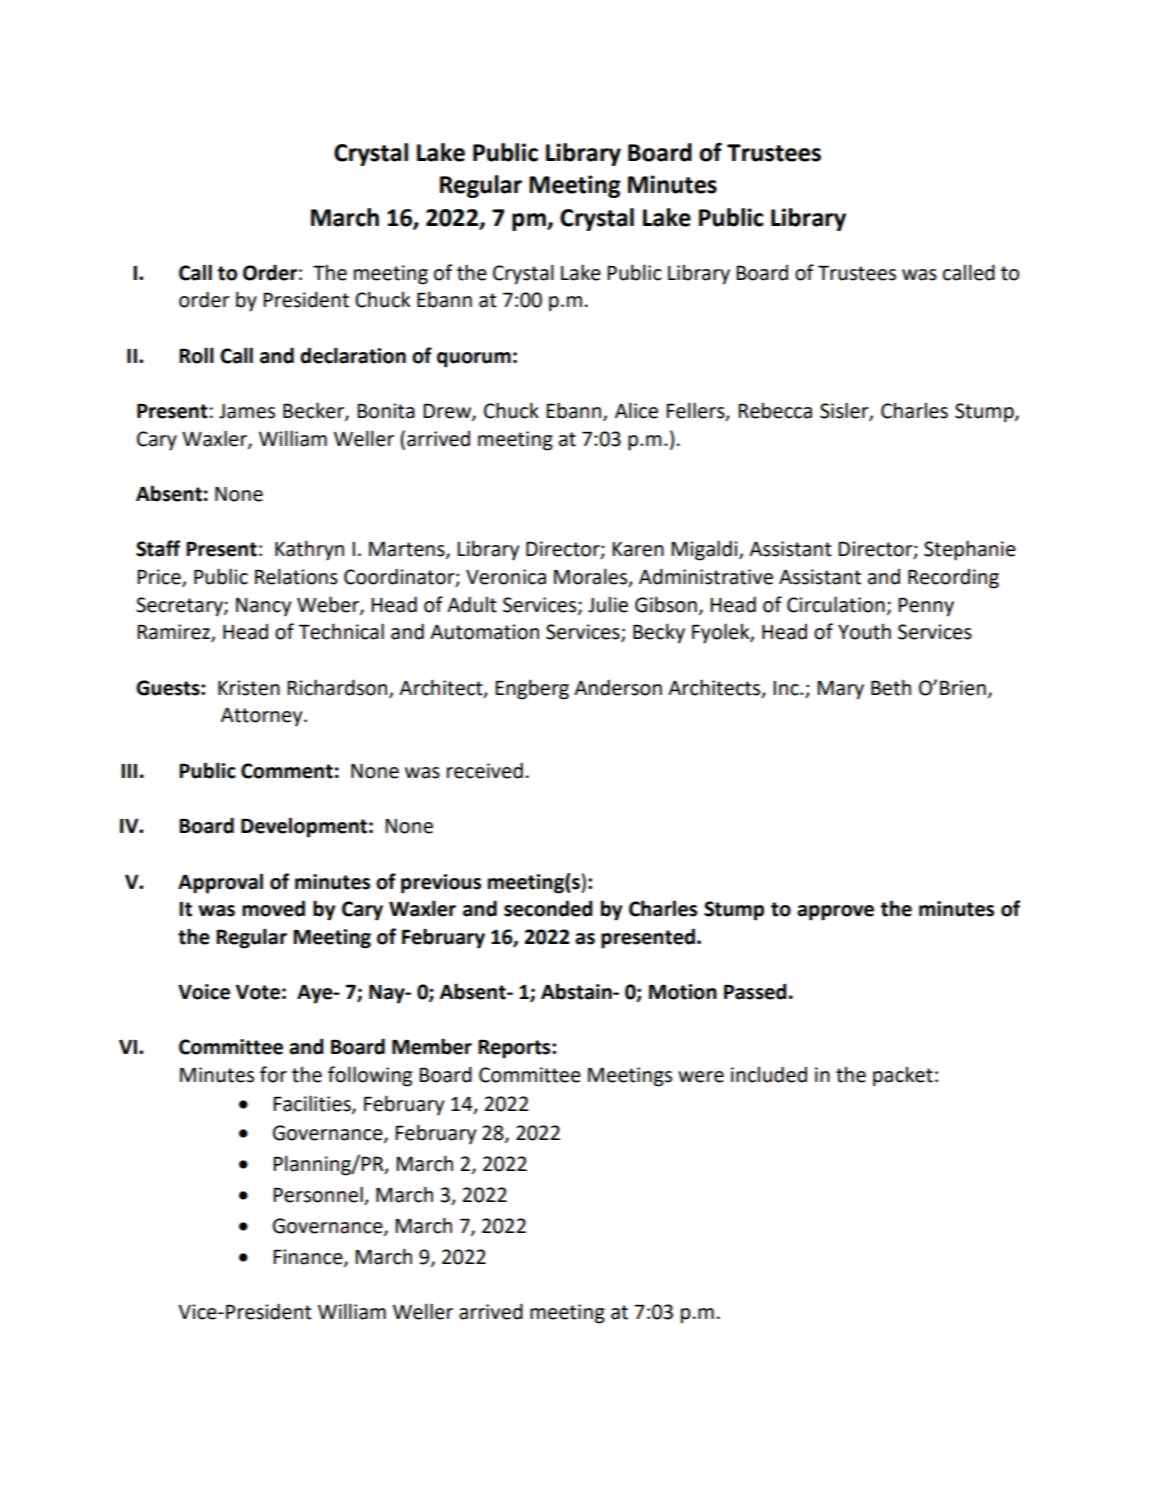 The image size is (1156, 1496). Describe the element at coordinates (247, 411) in the document. I see `James` at that location.
